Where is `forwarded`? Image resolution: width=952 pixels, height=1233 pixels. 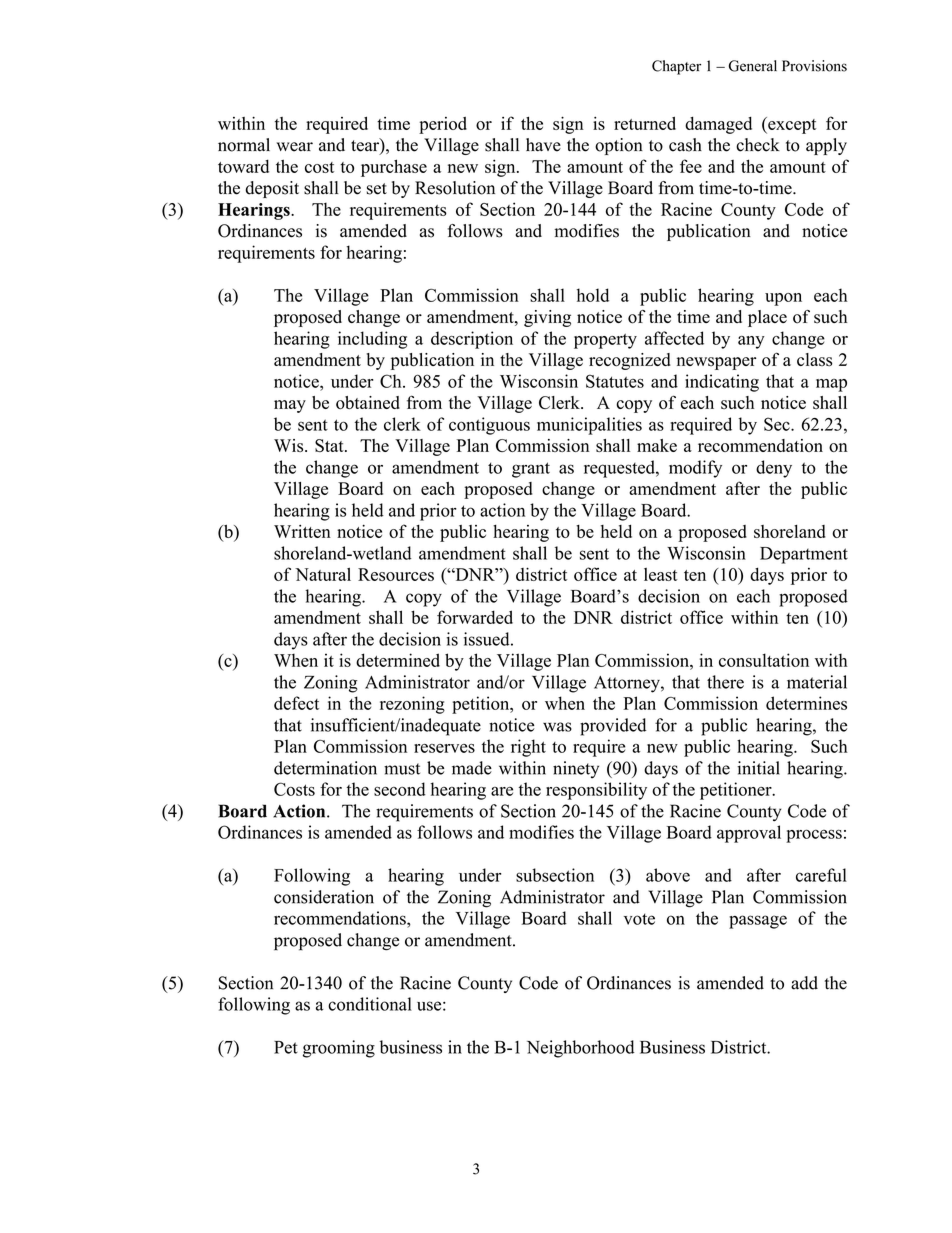
forwarded is located at coordinates (475, 617).
